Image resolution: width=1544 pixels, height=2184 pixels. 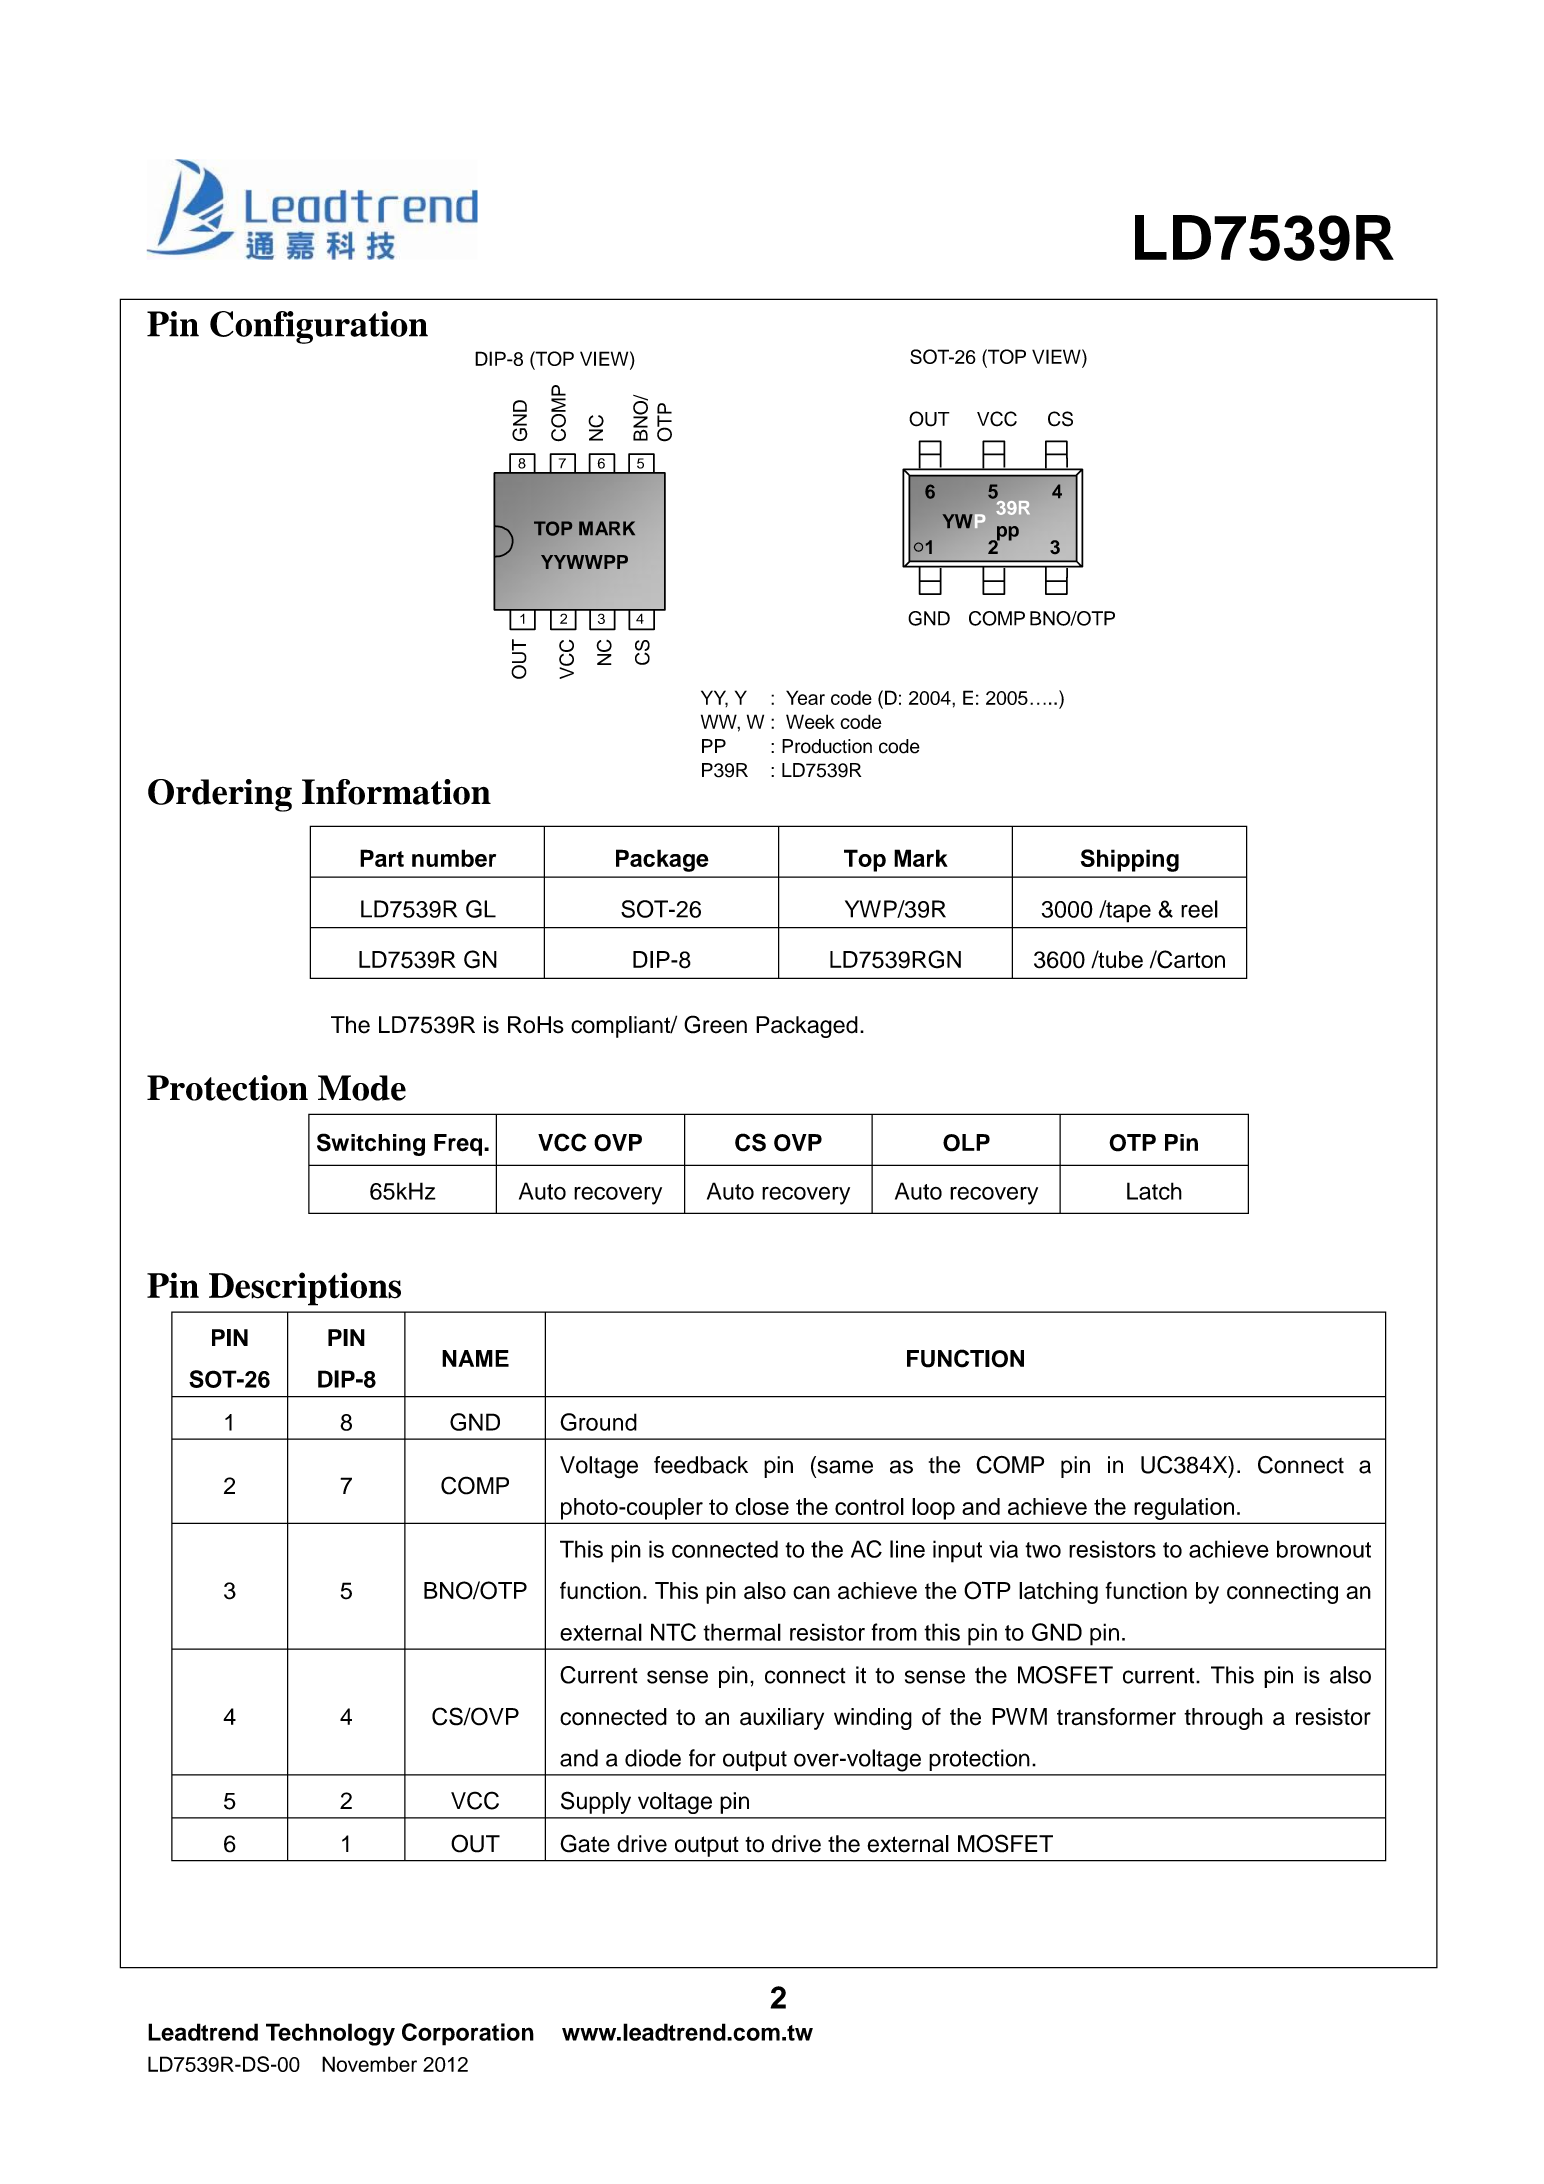 I want to click on NTC, so click(x=673, y=1632).
